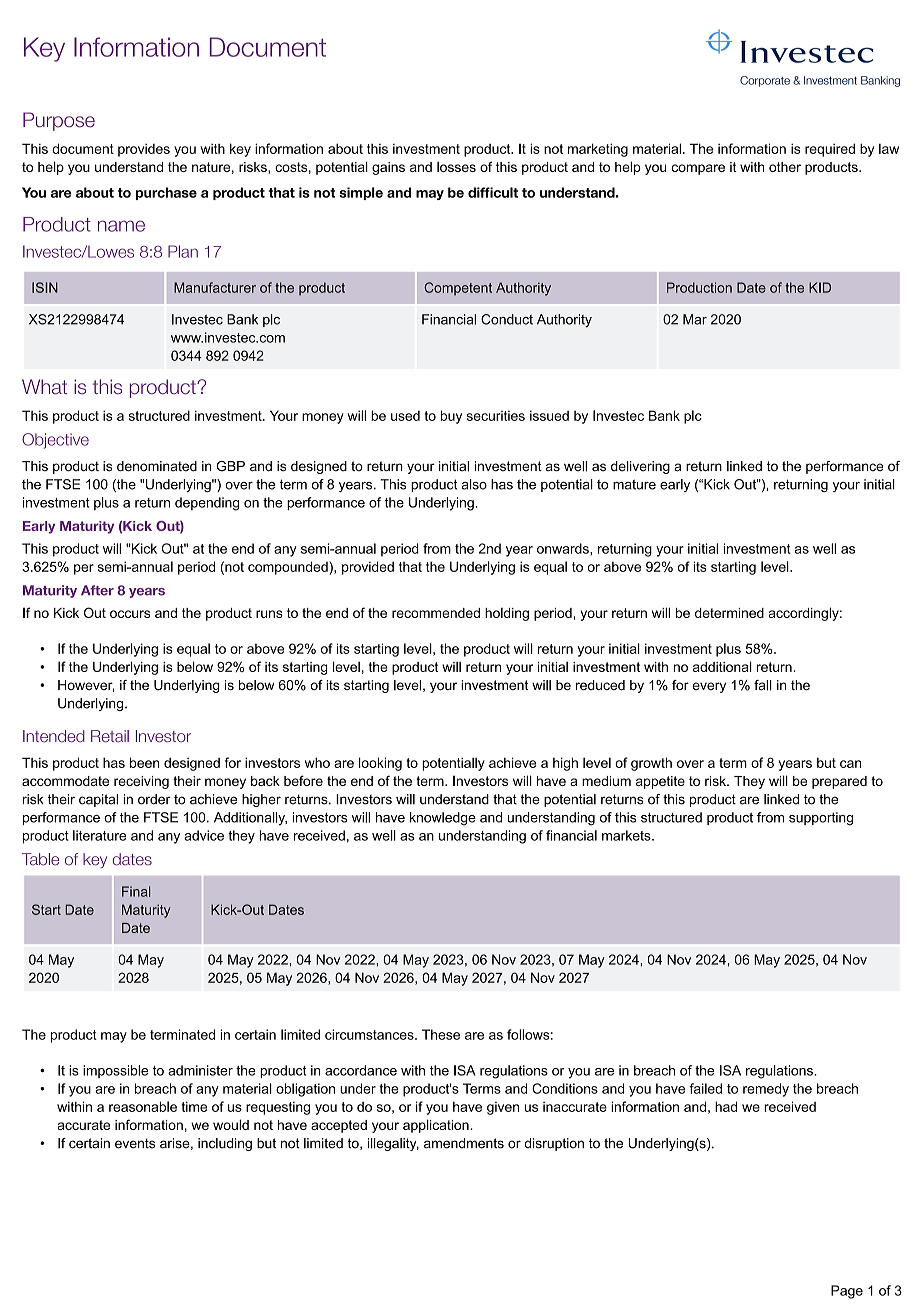 The width and height of the document is (924, 1308). Describe the element at coordinates (821, 819) in the document. I see `supporting` at that location.
